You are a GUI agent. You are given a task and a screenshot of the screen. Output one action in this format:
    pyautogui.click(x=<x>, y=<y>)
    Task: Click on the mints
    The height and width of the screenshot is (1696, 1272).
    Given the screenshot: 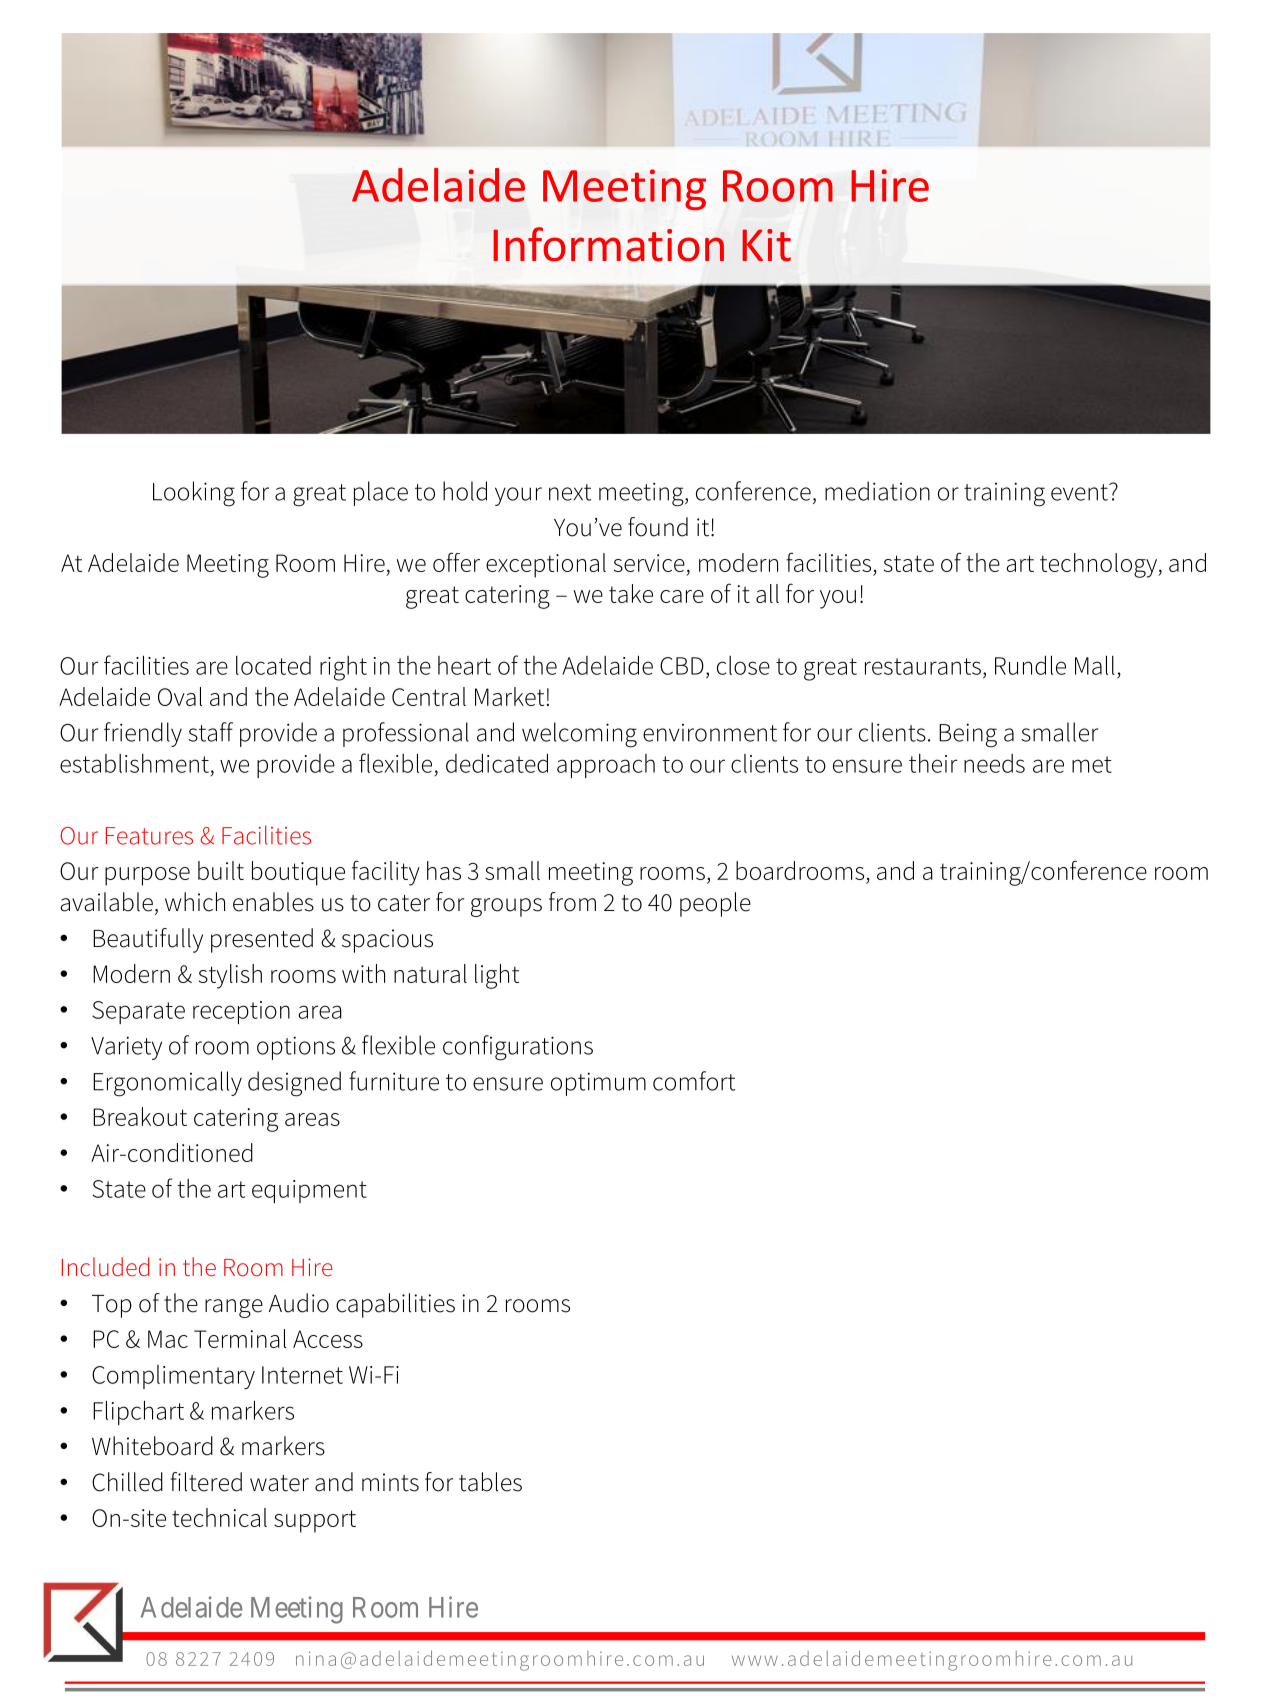 What is the action you would take?
    pyautogui.click(x=390, y=1482)
